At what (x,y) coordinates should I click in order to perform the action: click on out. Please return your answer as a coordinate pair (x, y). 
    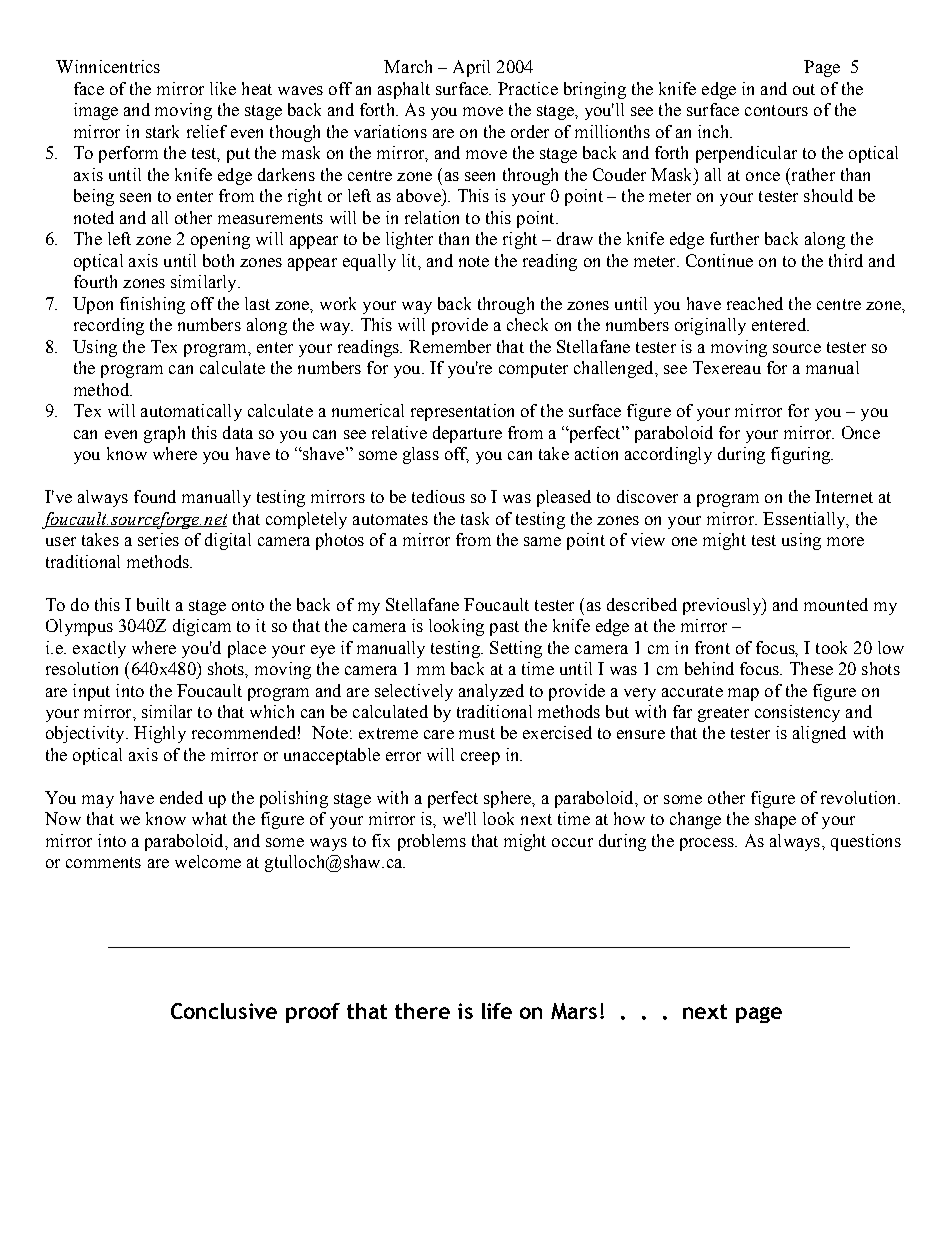
    Looking at the image, I should click on (804, 89).
